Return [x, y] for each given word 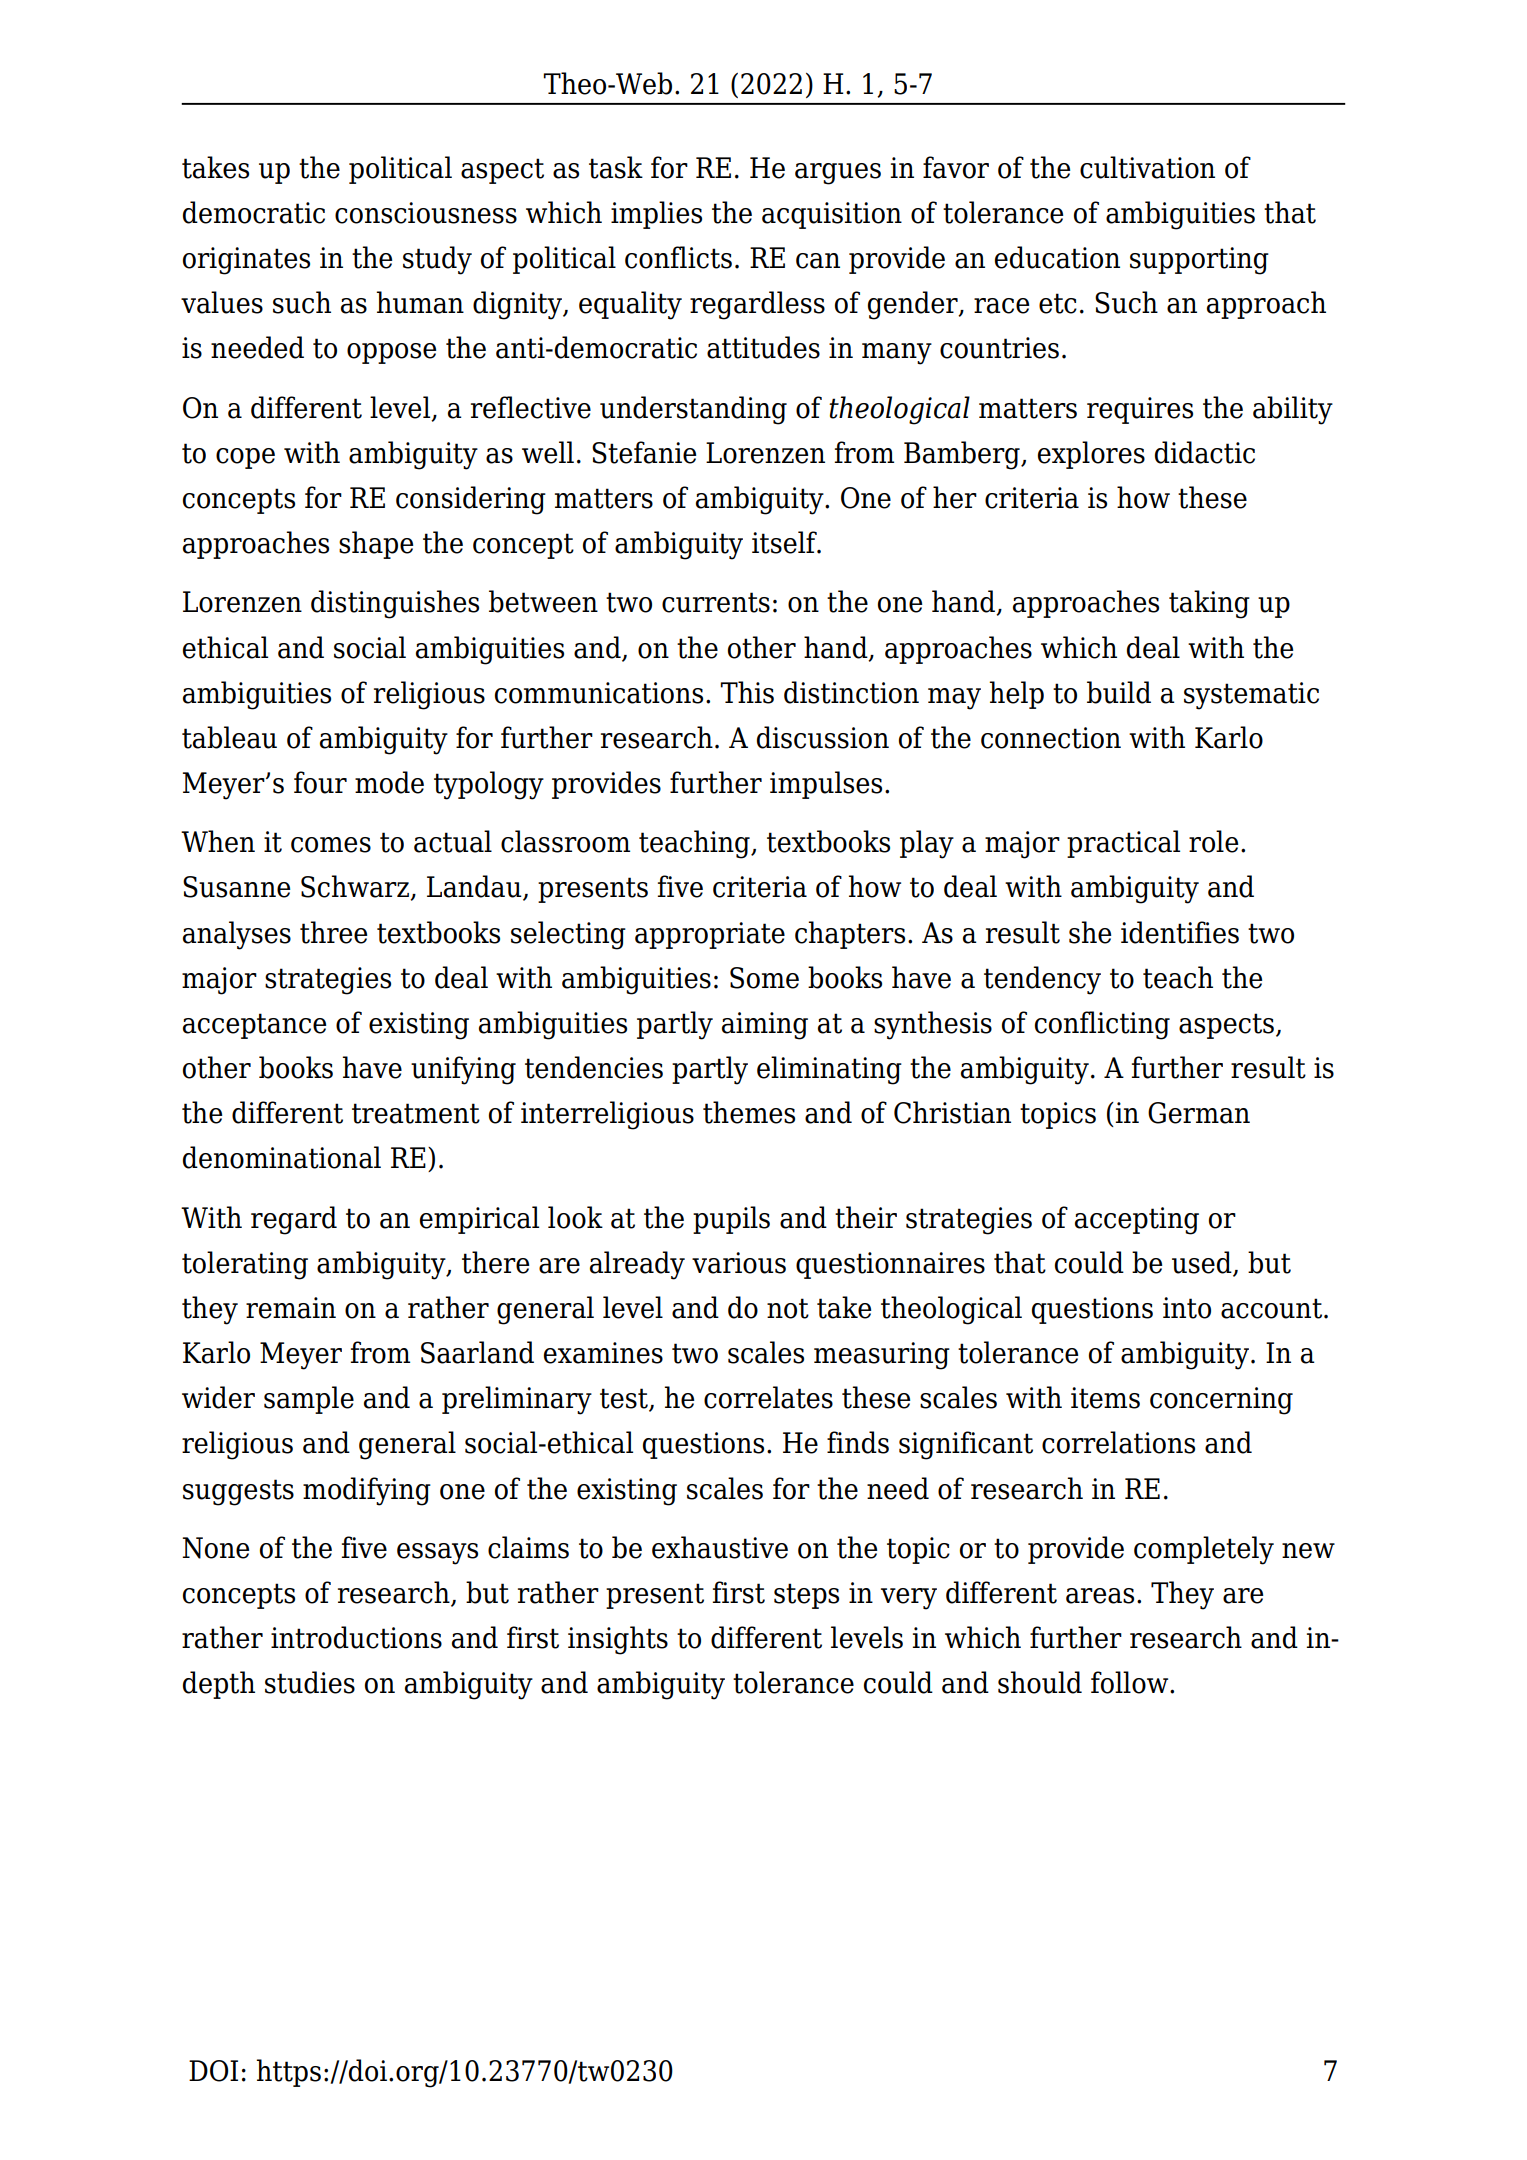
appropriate [710, 935]
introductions [356, 1637]
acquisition [832, 215]
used [1203, 1263]
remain [291, 1308]
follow [1131, 1682]
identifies [1180, 932]
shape [376, 545]
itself [785, 542]
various [739, 1263]
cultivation [1147, 167]
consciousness [426, 213]
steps [806, 1596]
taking [1209, 604]
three [333, 932]
